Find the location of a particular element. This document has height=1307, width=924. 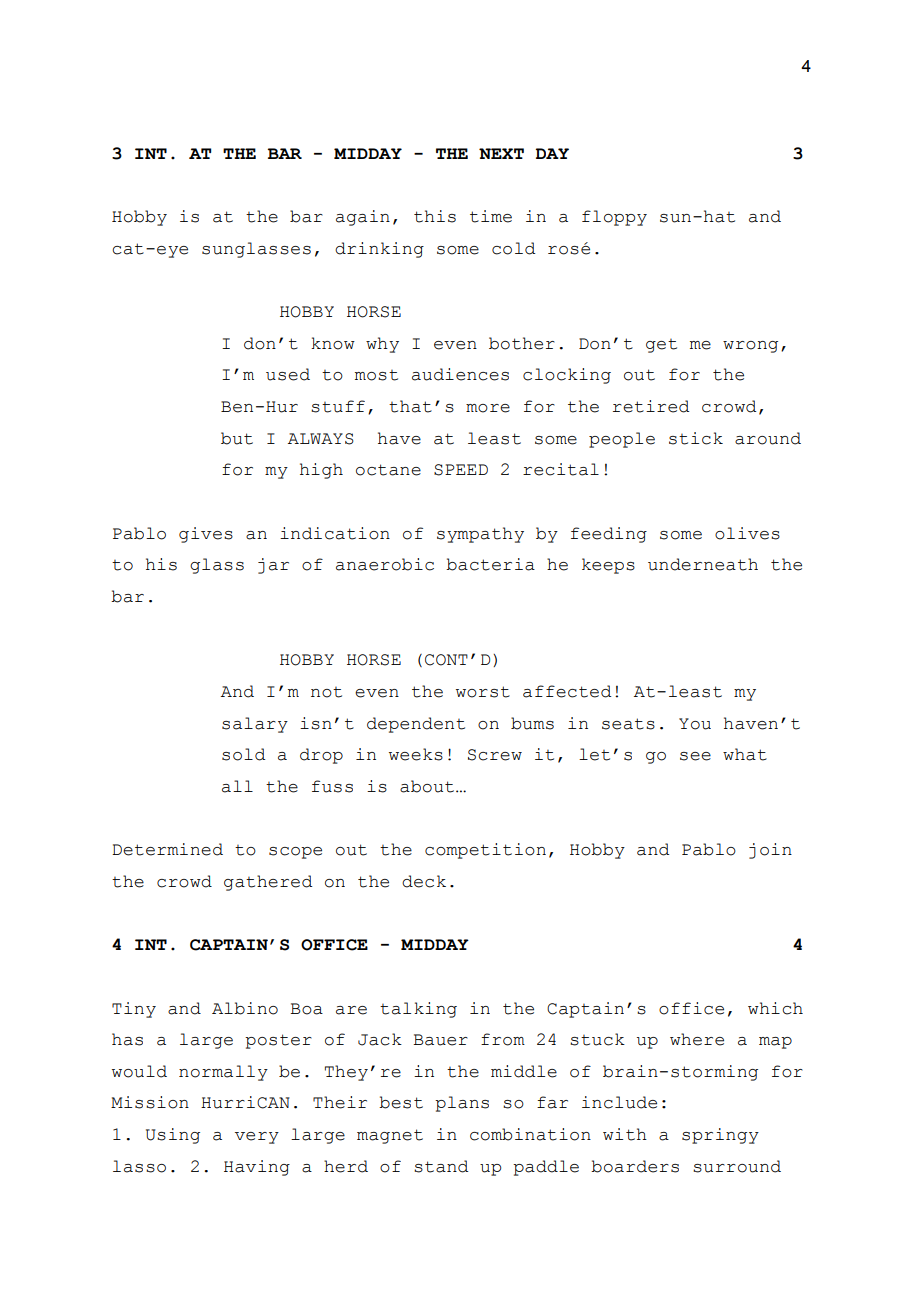

about is located at coordinates (427, 786).
